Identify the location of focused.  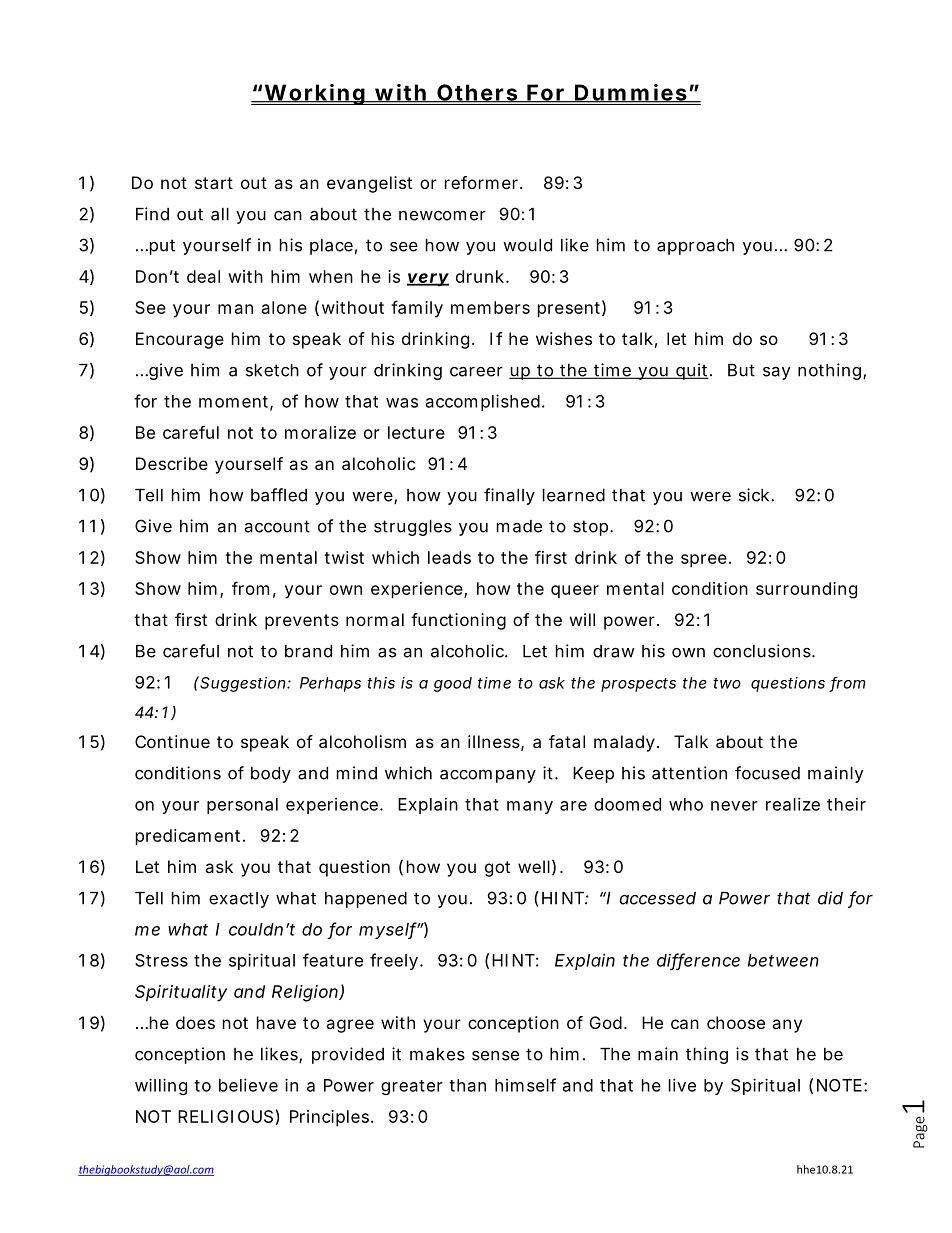
(767, 773).
